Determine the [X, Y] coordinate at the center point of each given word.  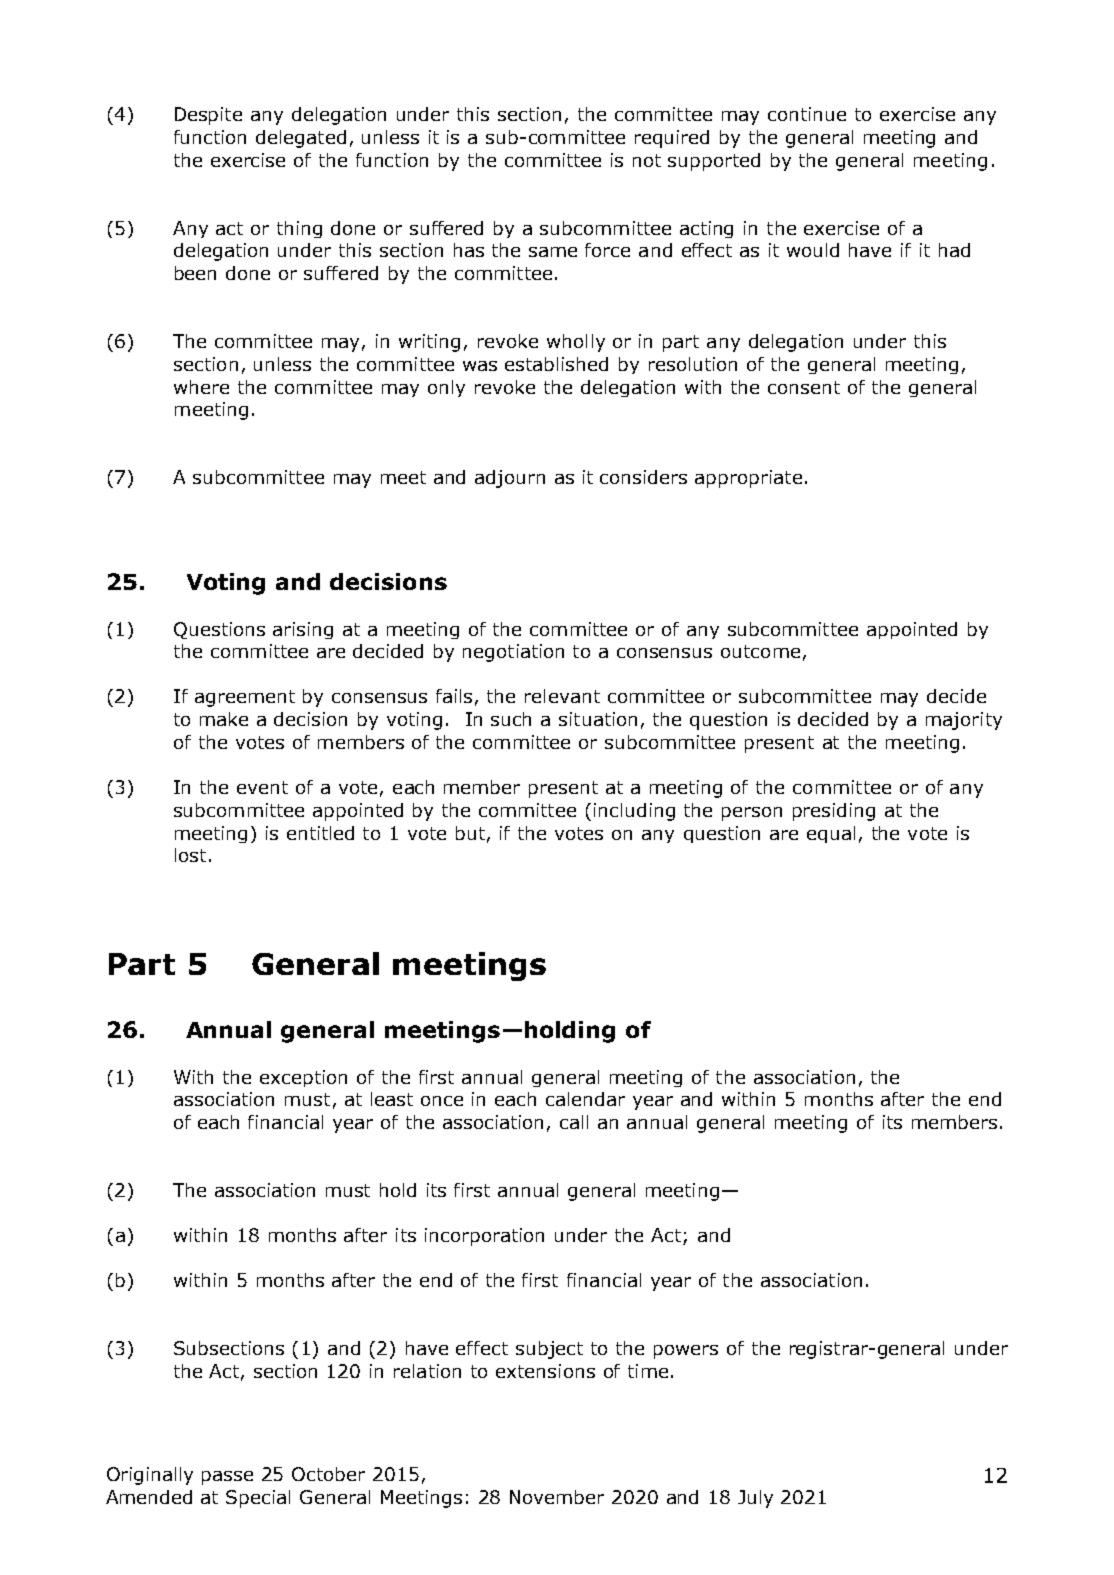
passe [227, 1478]
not [647, 160]
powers [686, 1352]
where [201, 387]
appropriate [748, 479]
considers [643, 477]
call [574, 1122]
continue [807, 114]
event [262, 787]
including [634, 812]
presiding [834, 812]
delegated [301, 139]
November [557, 1497]
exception [303, 1078]
